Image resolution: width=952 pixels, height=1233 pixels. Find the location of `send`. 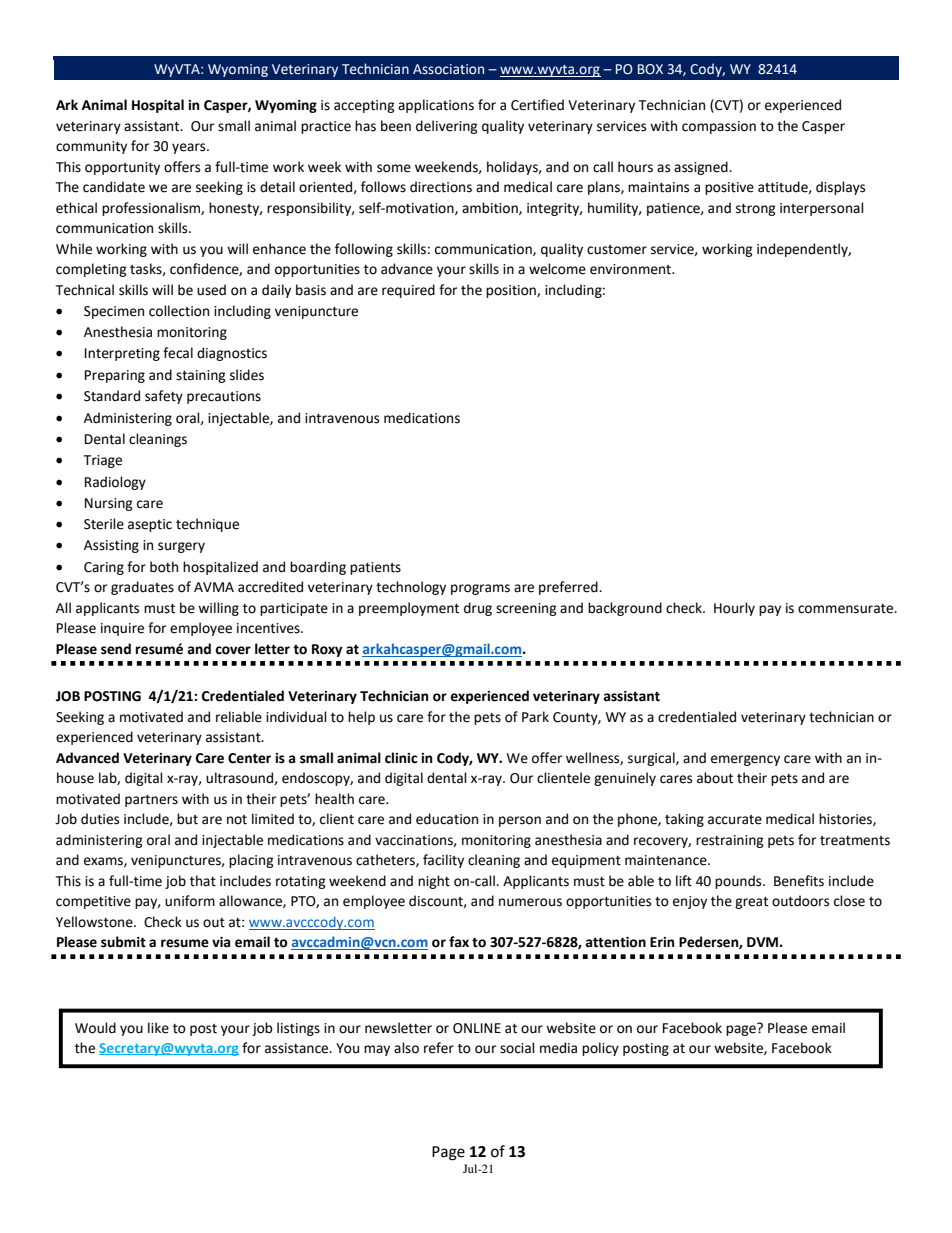

send is located at coordinates (116, 649).
